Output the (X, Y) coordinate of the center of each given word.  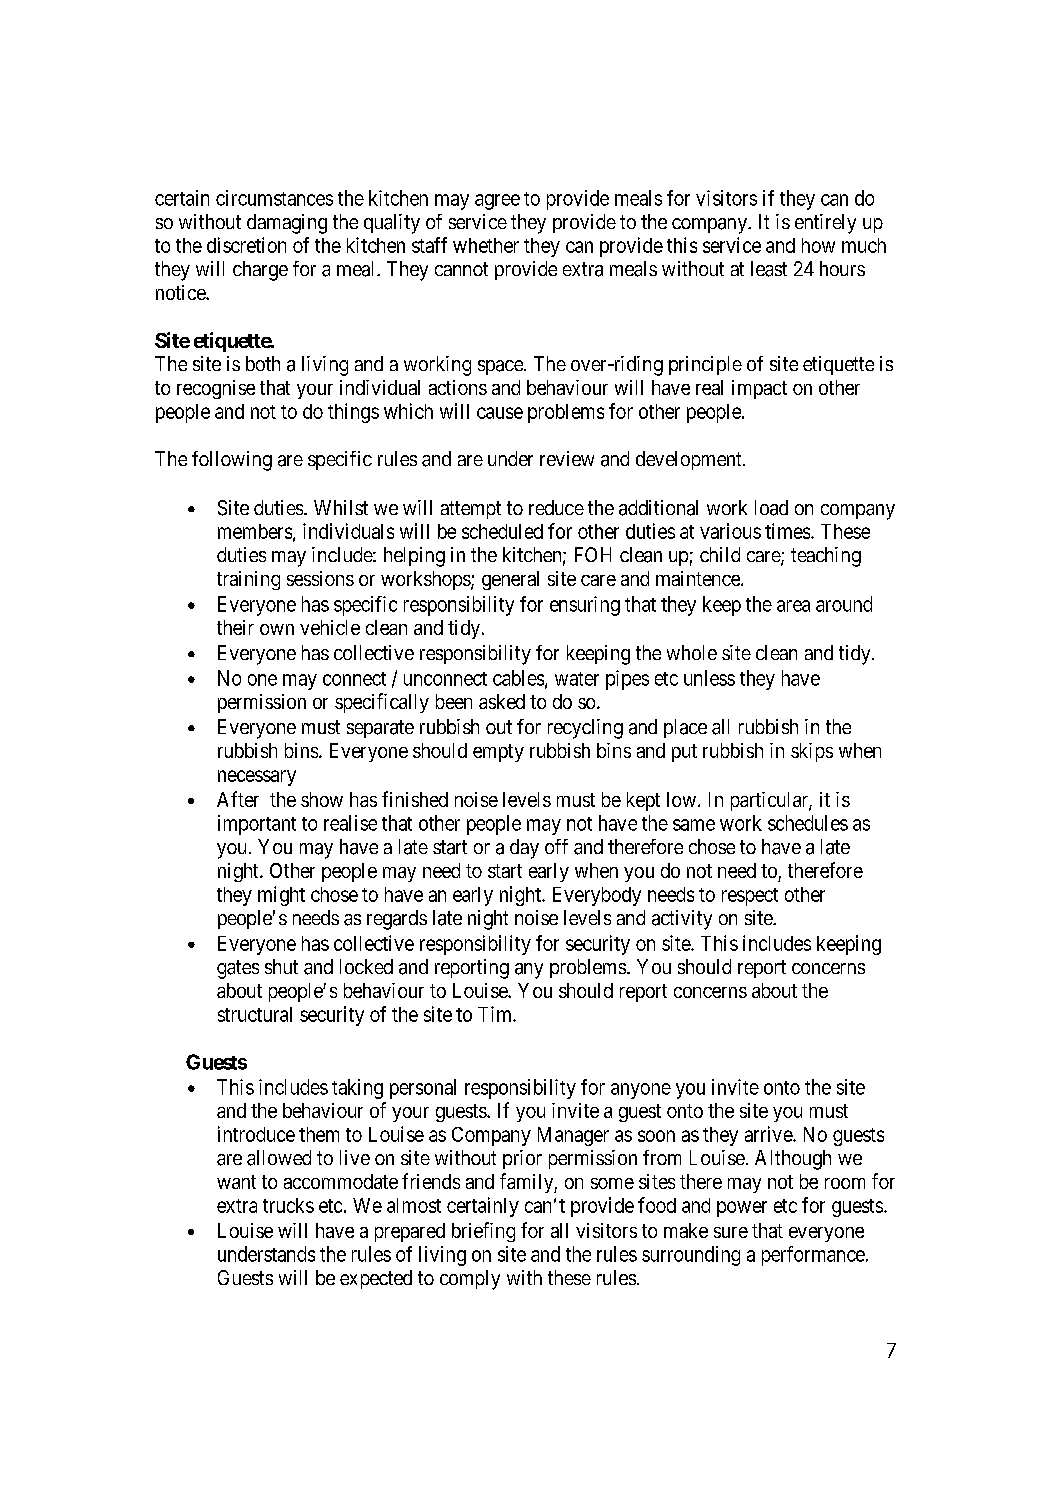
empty (498, 753)
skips (812, 752)
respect (750, 897)
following (232, 461)
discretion (246, 245)
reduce (556, 507)
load (771, 508)
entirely (825, 224)
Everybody (597, 896)
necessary (257, 778)
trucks (288, 1205)
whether (486, 245)
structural (255, 1014)
